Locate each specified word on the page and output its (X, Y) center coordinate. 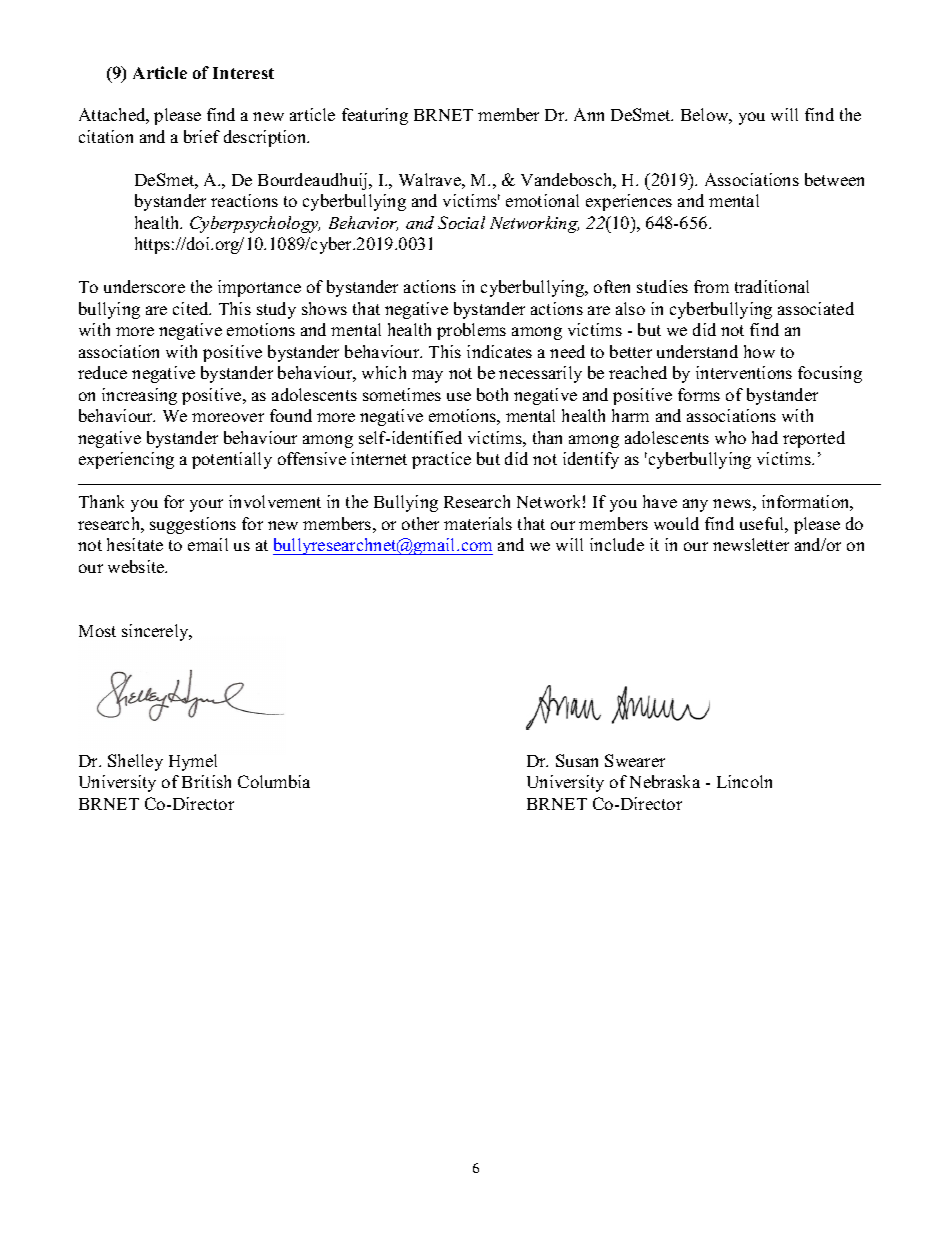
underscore (144, 286)
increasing (139, 396)
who (730, 437)
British (206, 781)
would (676, 523)
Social (461, 222)
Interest (243, 73)
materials (478, 523)
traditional (772, 286)
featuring (375, 116)
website (137, 566)
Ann (589, 114)
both (492, 394)
